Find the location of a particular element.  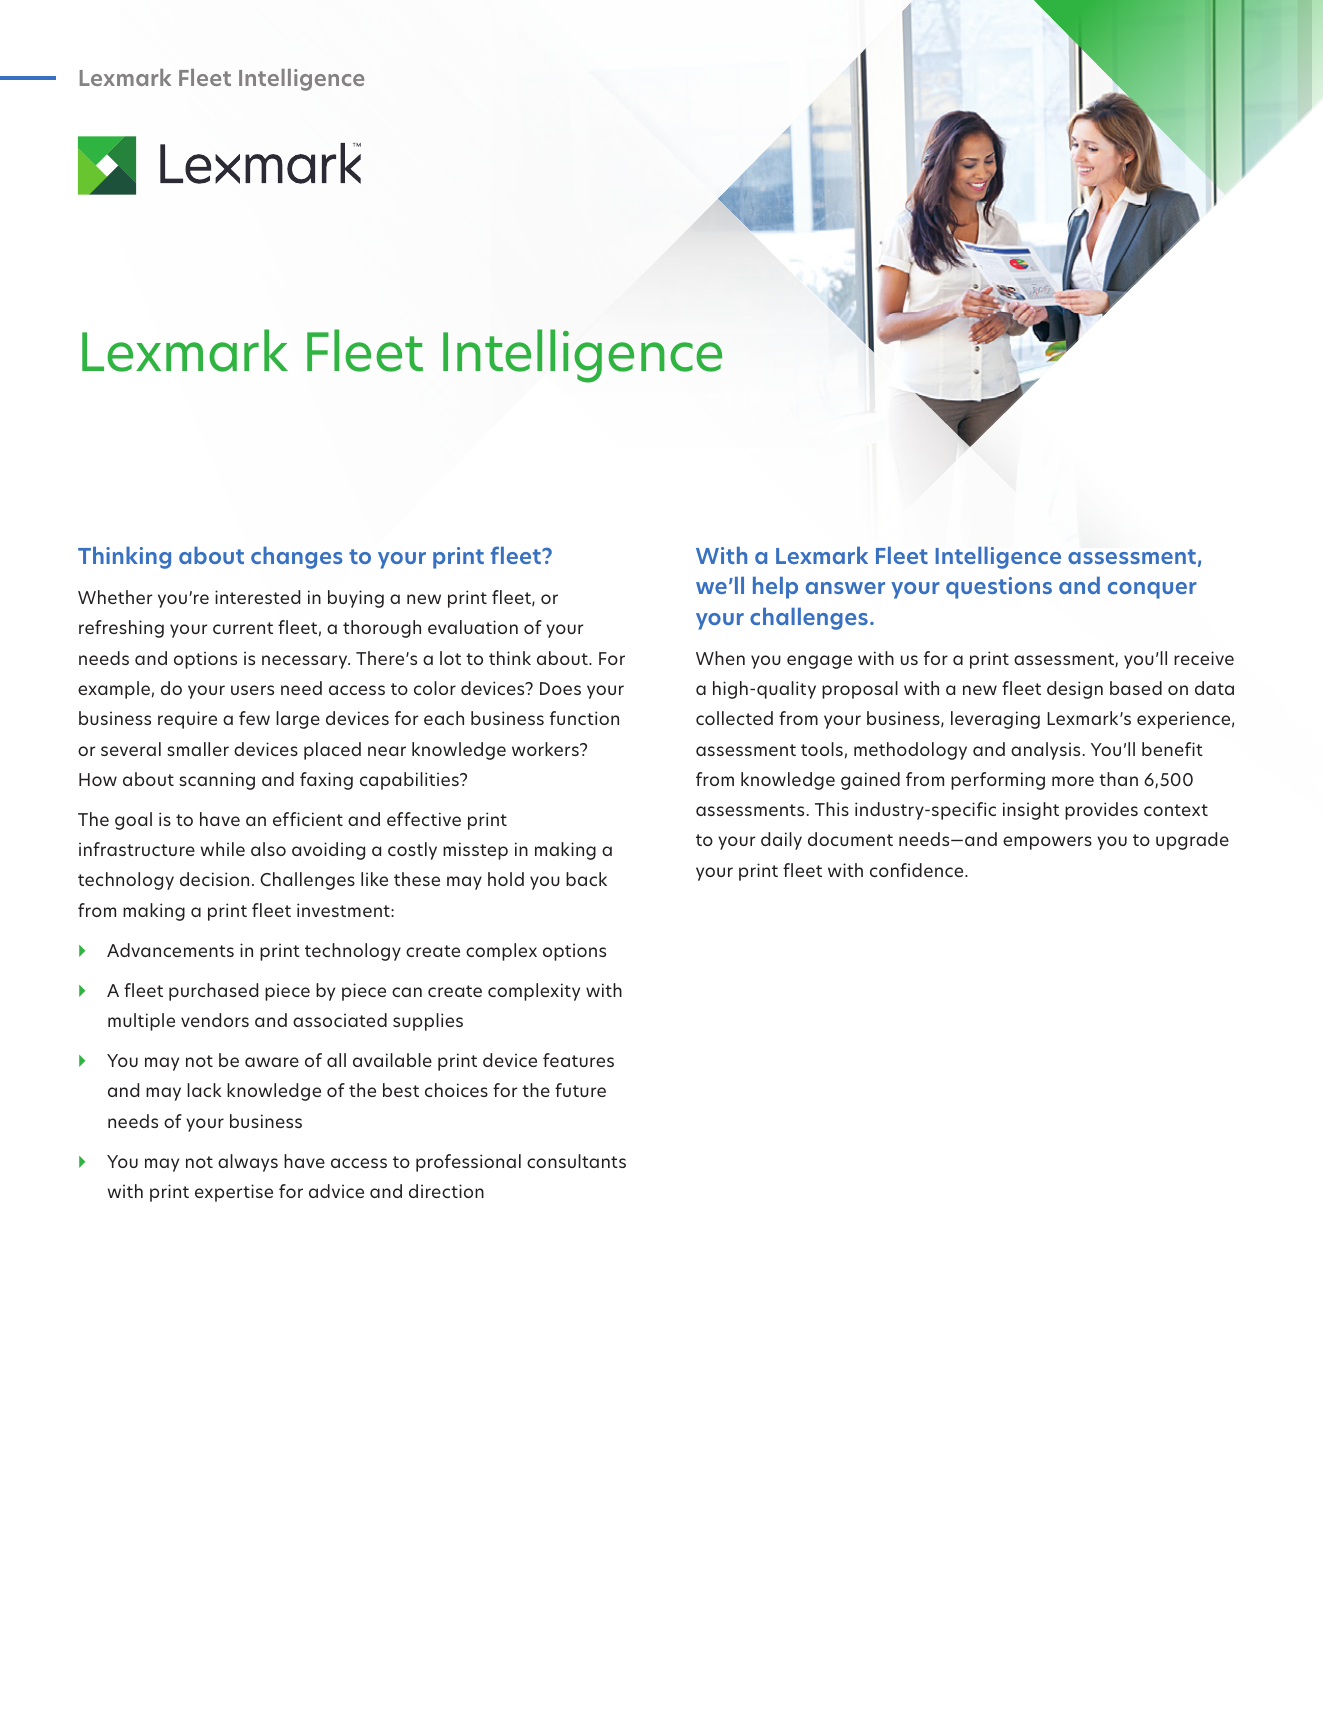

always is located at coordinates (248, 1163).
